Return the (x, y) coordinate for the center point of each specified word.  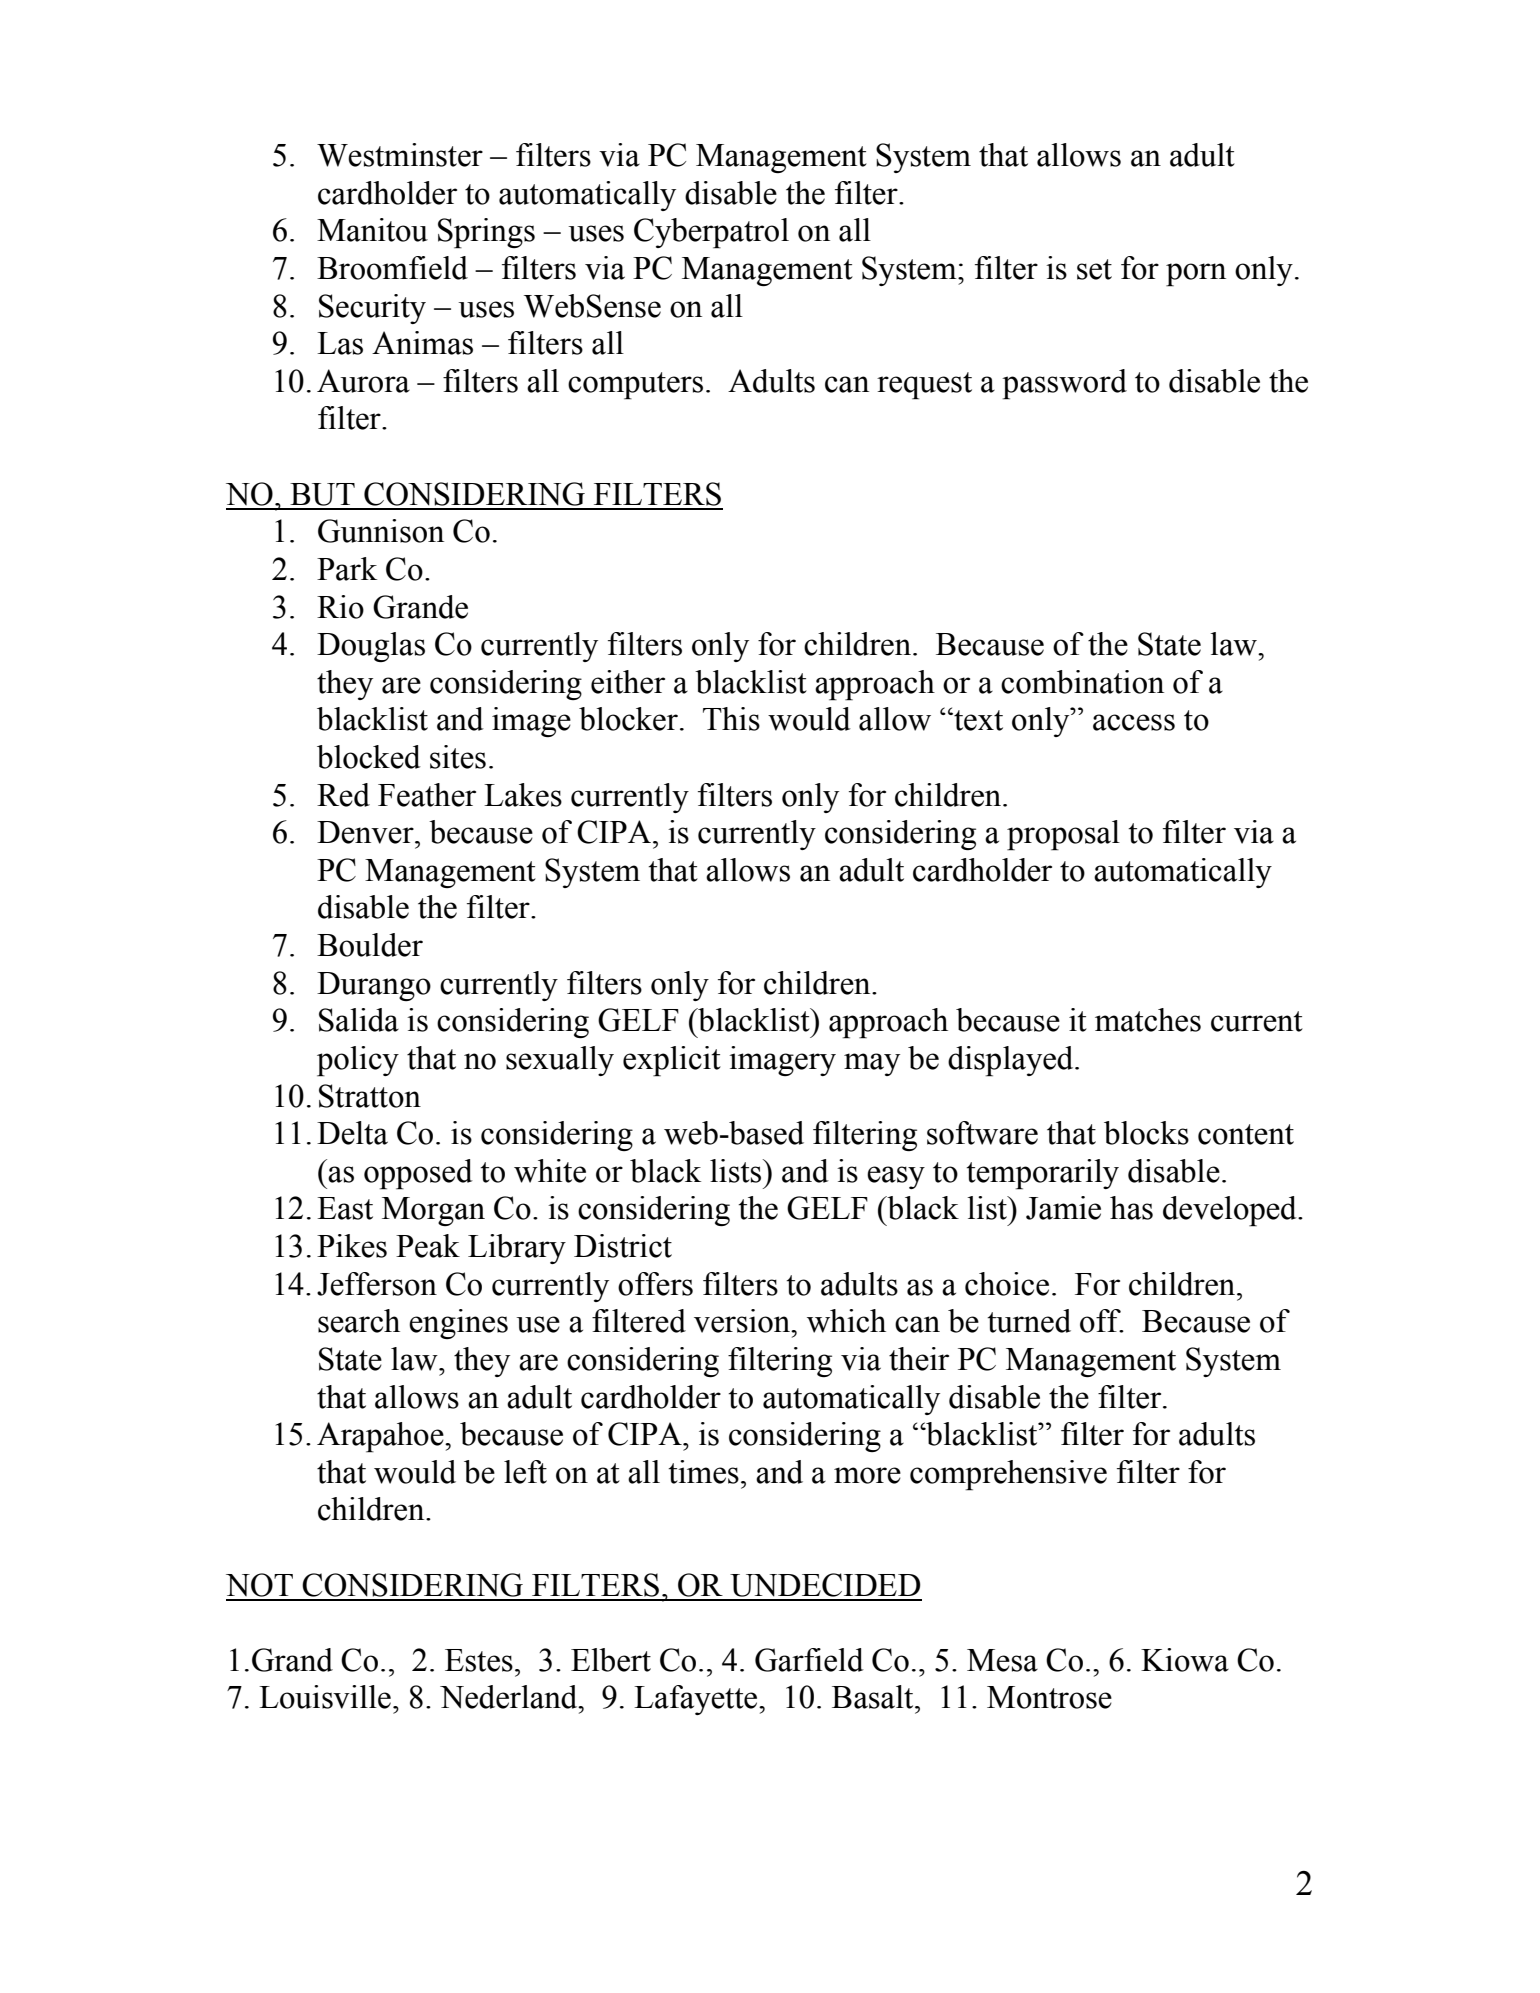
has (1131, 1208)
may (872, 1064)
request (924, 386)
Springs (486, 233)
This (731, 719)
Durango (374, 986)
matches (1148, 1020)
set (1094, 269)
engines (458, 1324)
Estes (479, 1660)
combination (1082, 682)
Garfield (809, 1660)
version (743, 1321)
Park (347, 569)
